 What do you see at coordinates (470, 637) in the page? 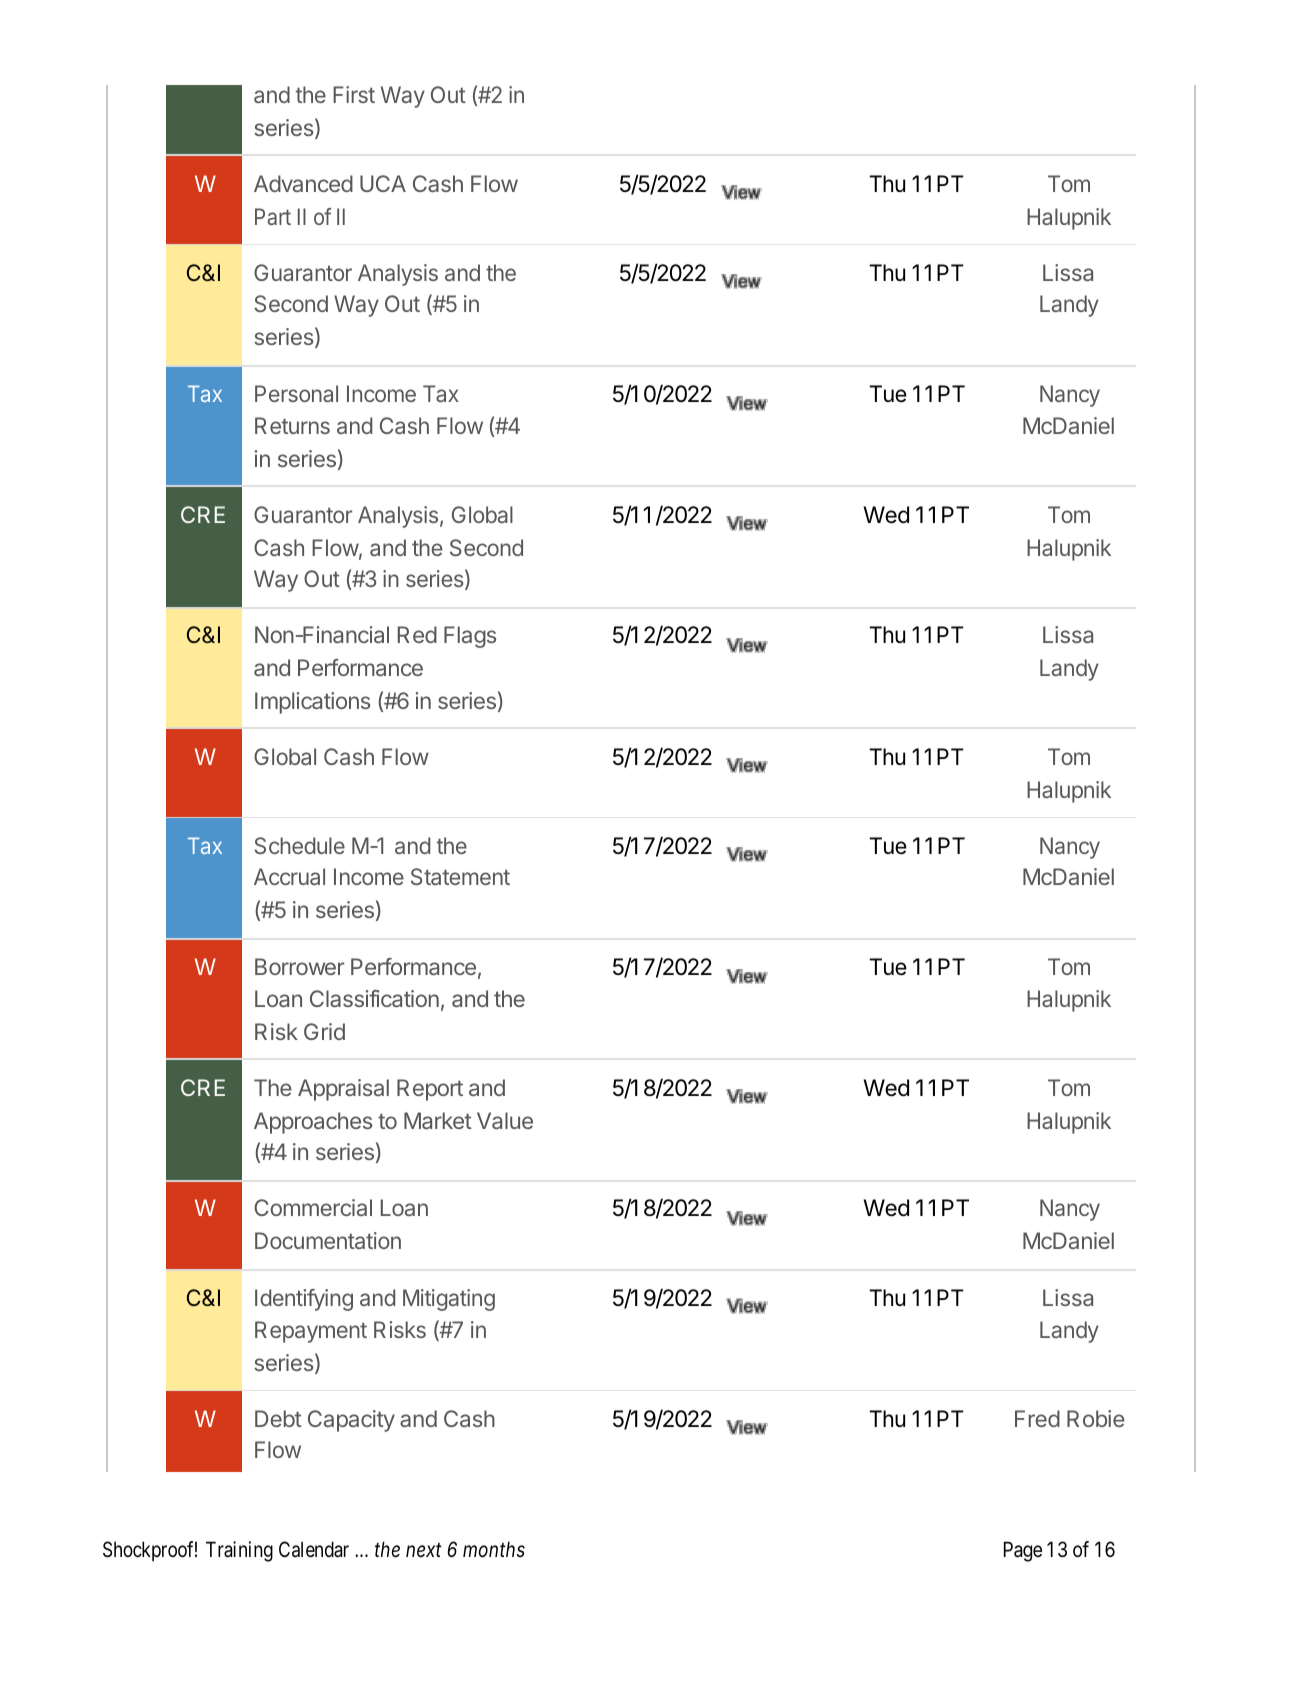
I see `Flags` at bounding box center [470, 637].
